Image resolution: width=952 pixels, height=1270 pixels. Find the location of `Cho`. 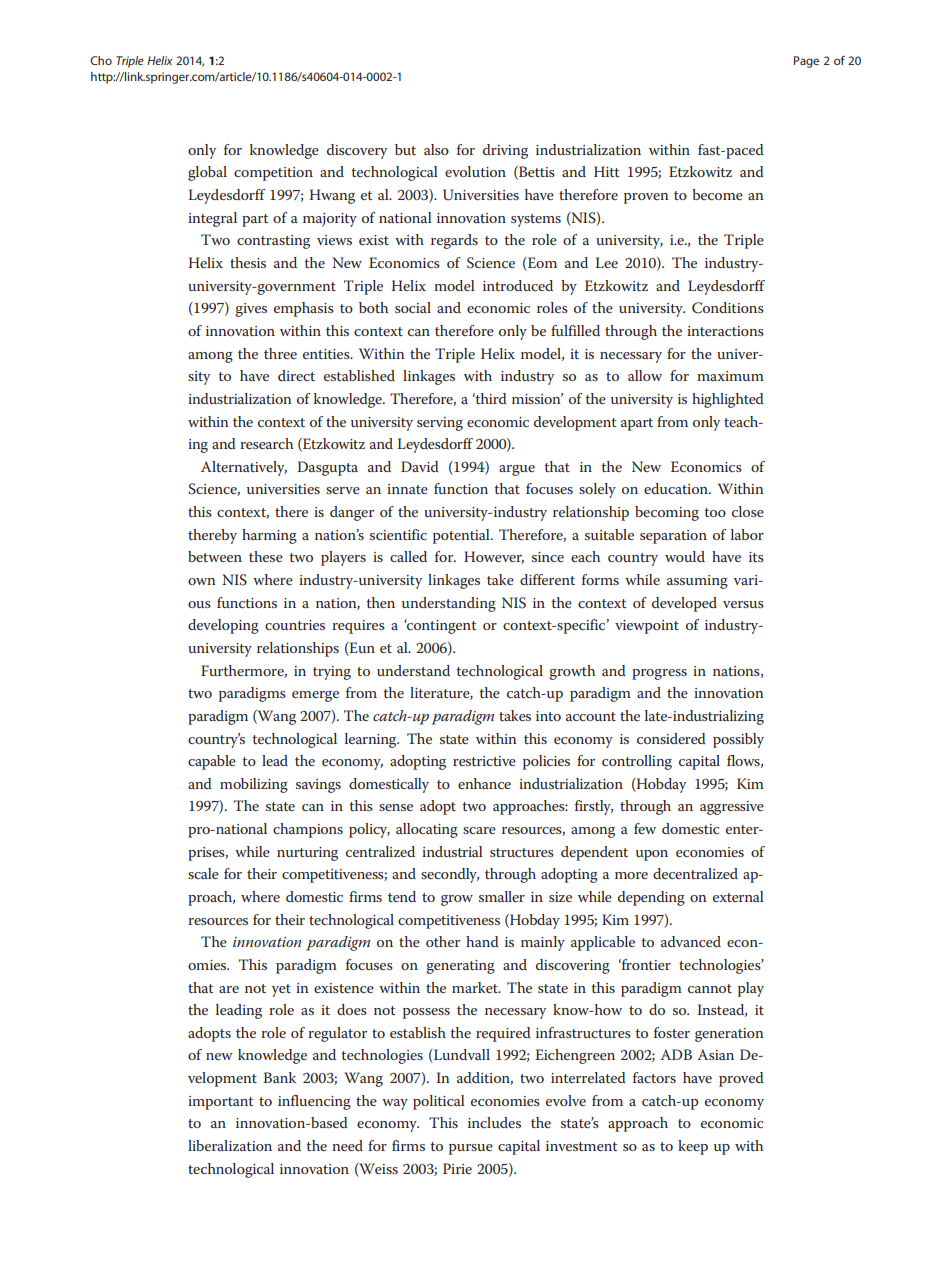

Cho is located at coordinates (101, 60).
